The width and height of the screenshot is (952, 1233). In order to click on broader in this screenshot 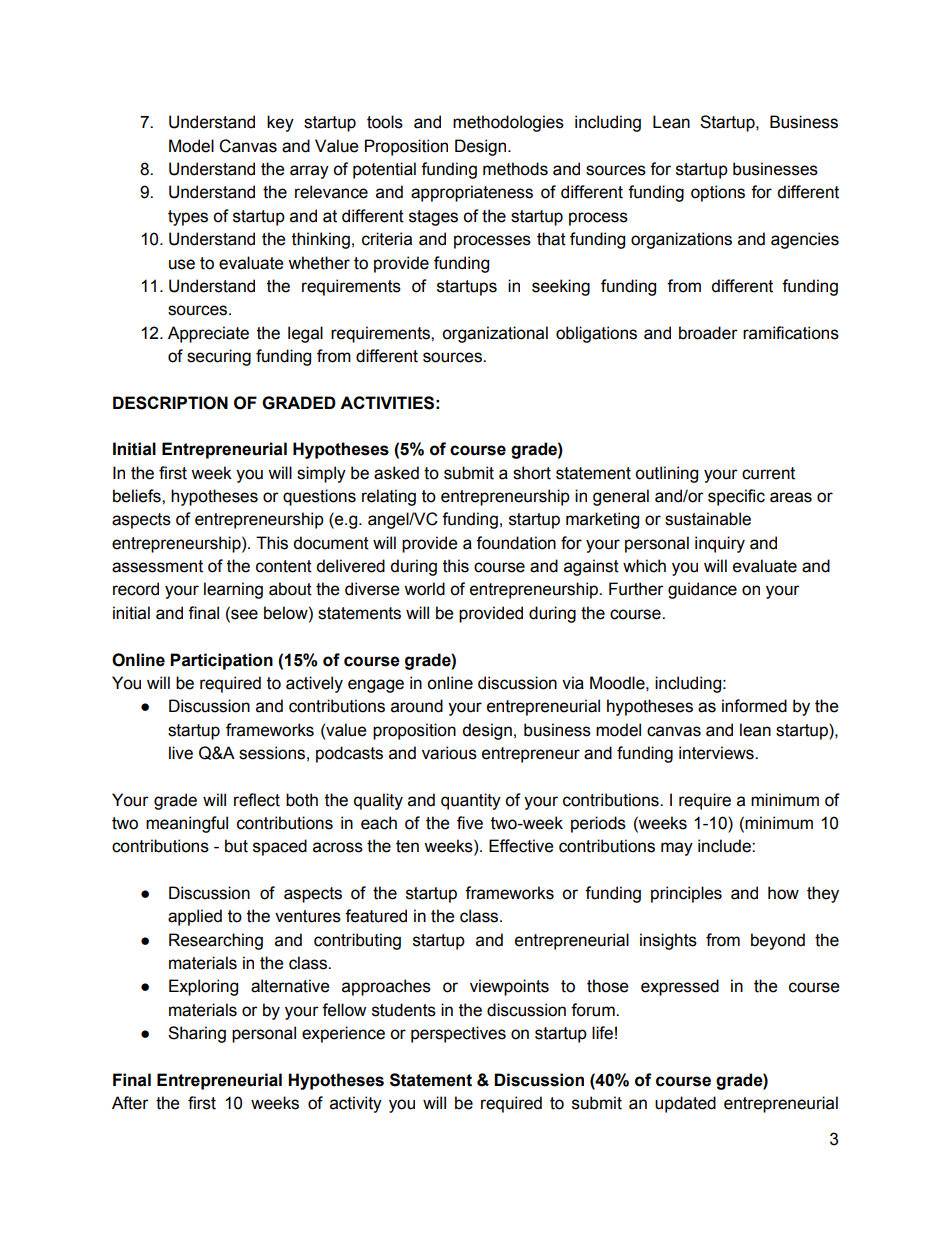, I will do `click(708, 333)`.
